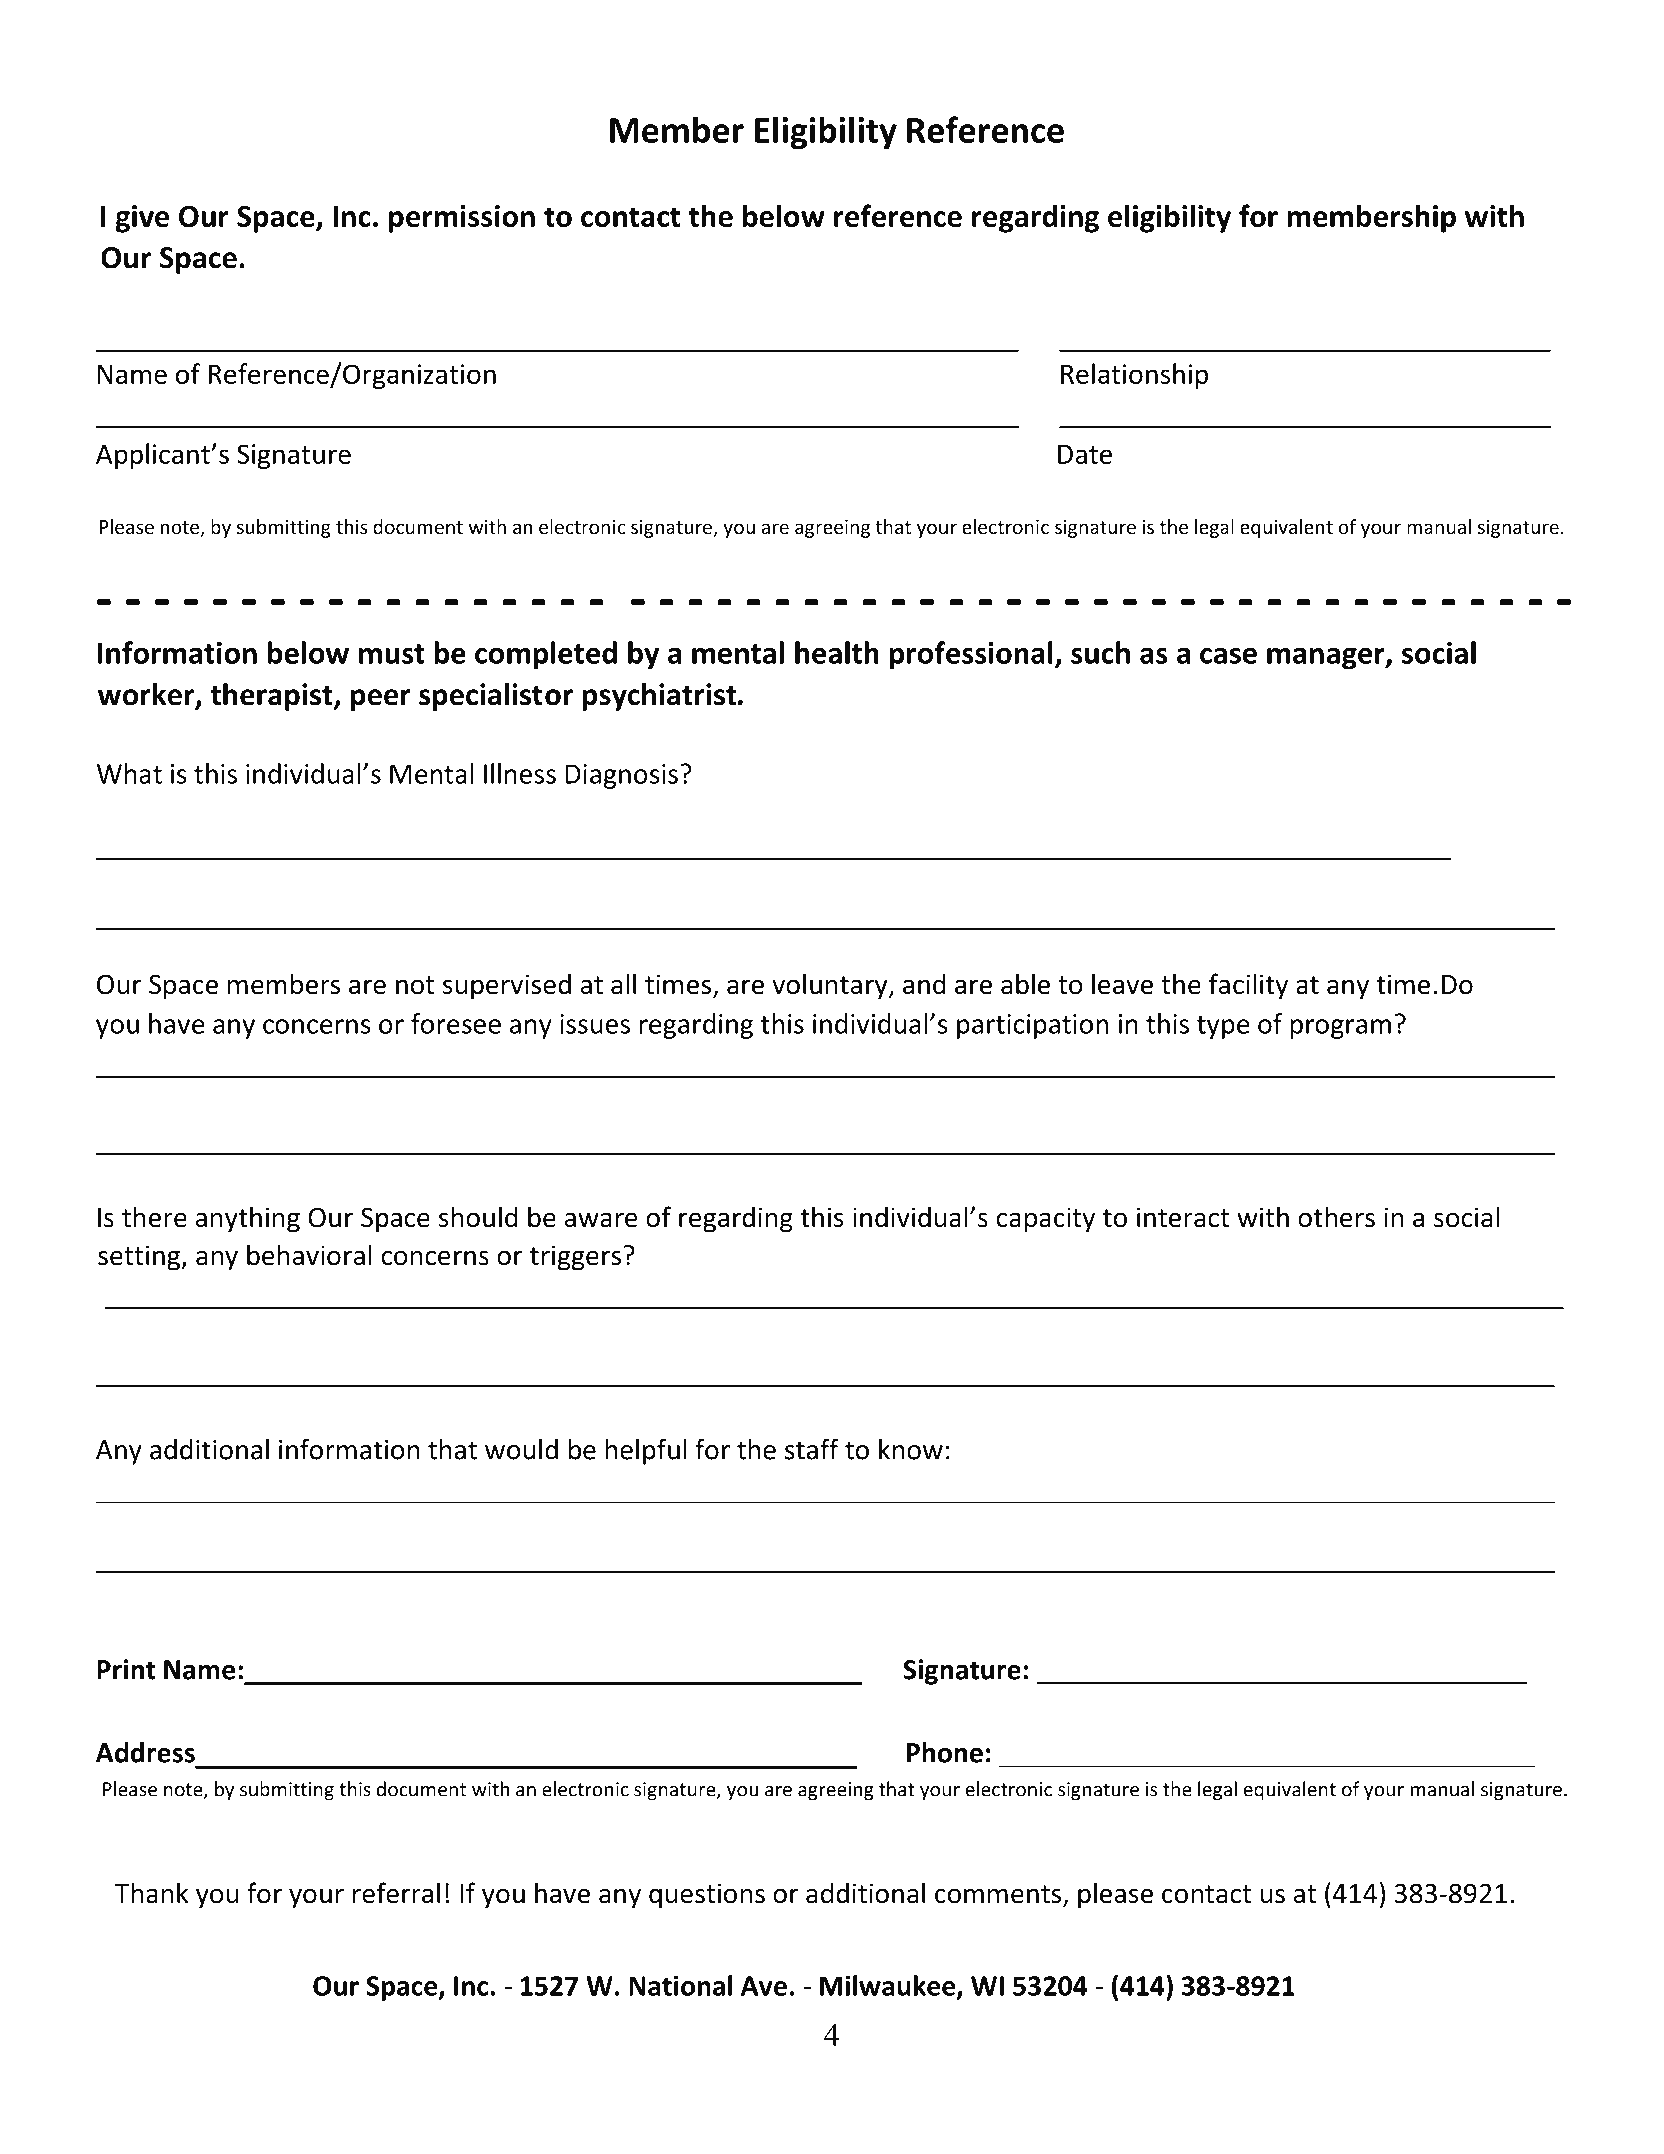 The image size is (1664, 2154). I want to click on Relationship, so click(1134, 376).
